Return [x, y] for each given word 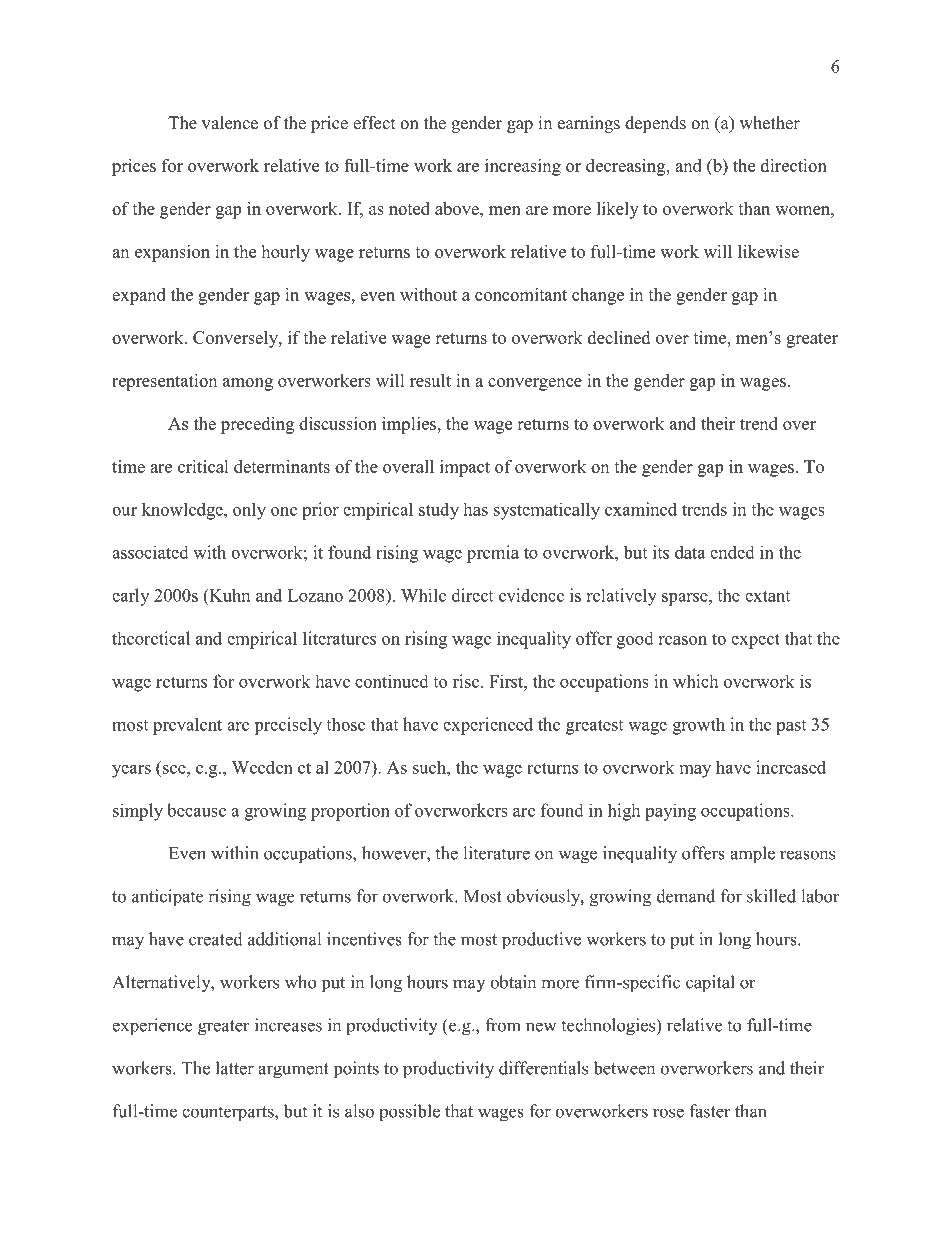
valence [230, 123]
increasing [523, 167]
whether [770, 123]
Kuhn [228, 595]
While [423, 595]
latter [235, 1068]
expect [755, 641]
